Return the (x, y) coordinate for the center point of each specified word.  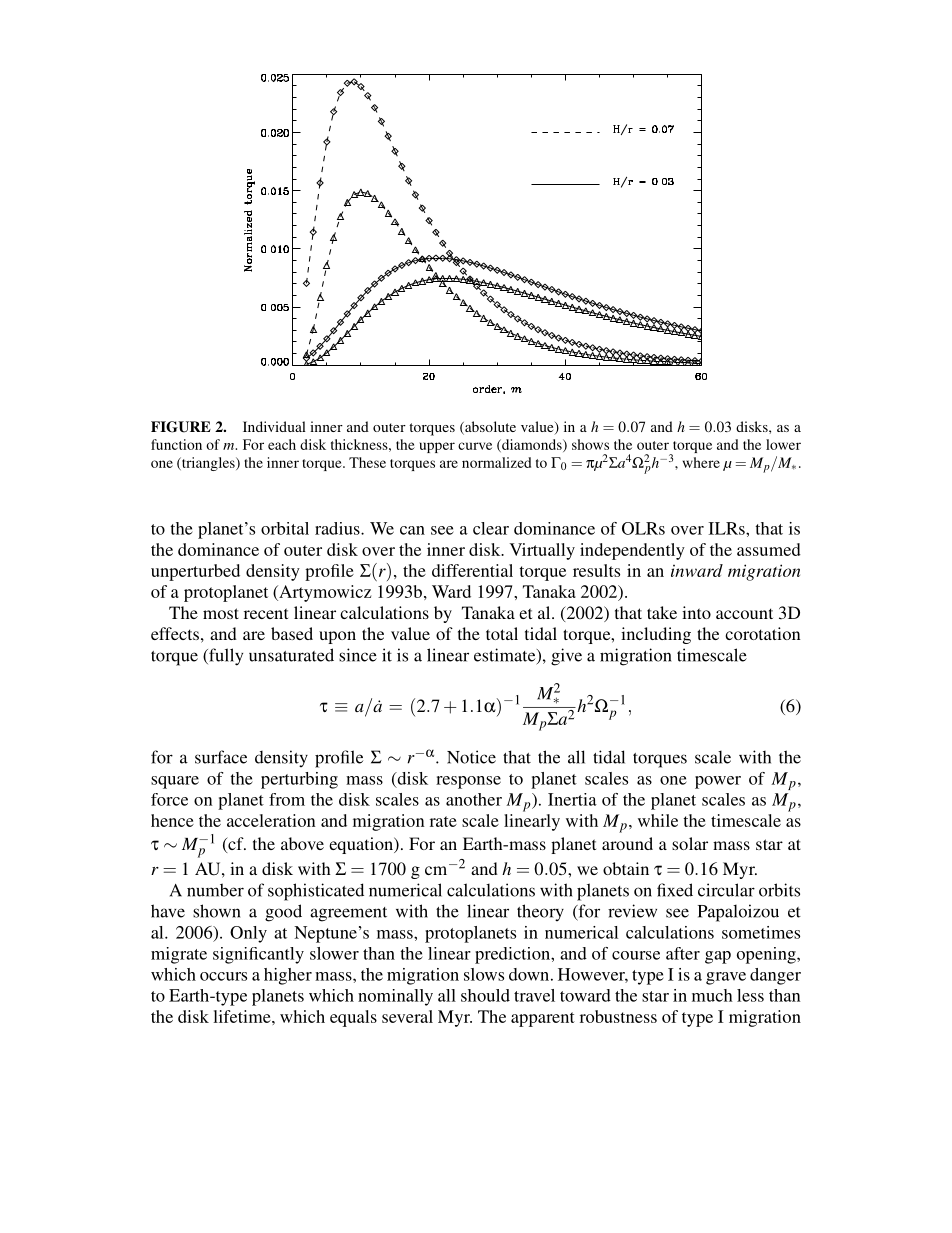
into (696, 612)
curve (475, 446)
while (658, 820)
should (485, 995)
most (221, 613)
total (502, 633)
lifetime (243, 1016)
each (282, 444)
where (701, 462)
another (474, 799)
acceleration (271, 820)
